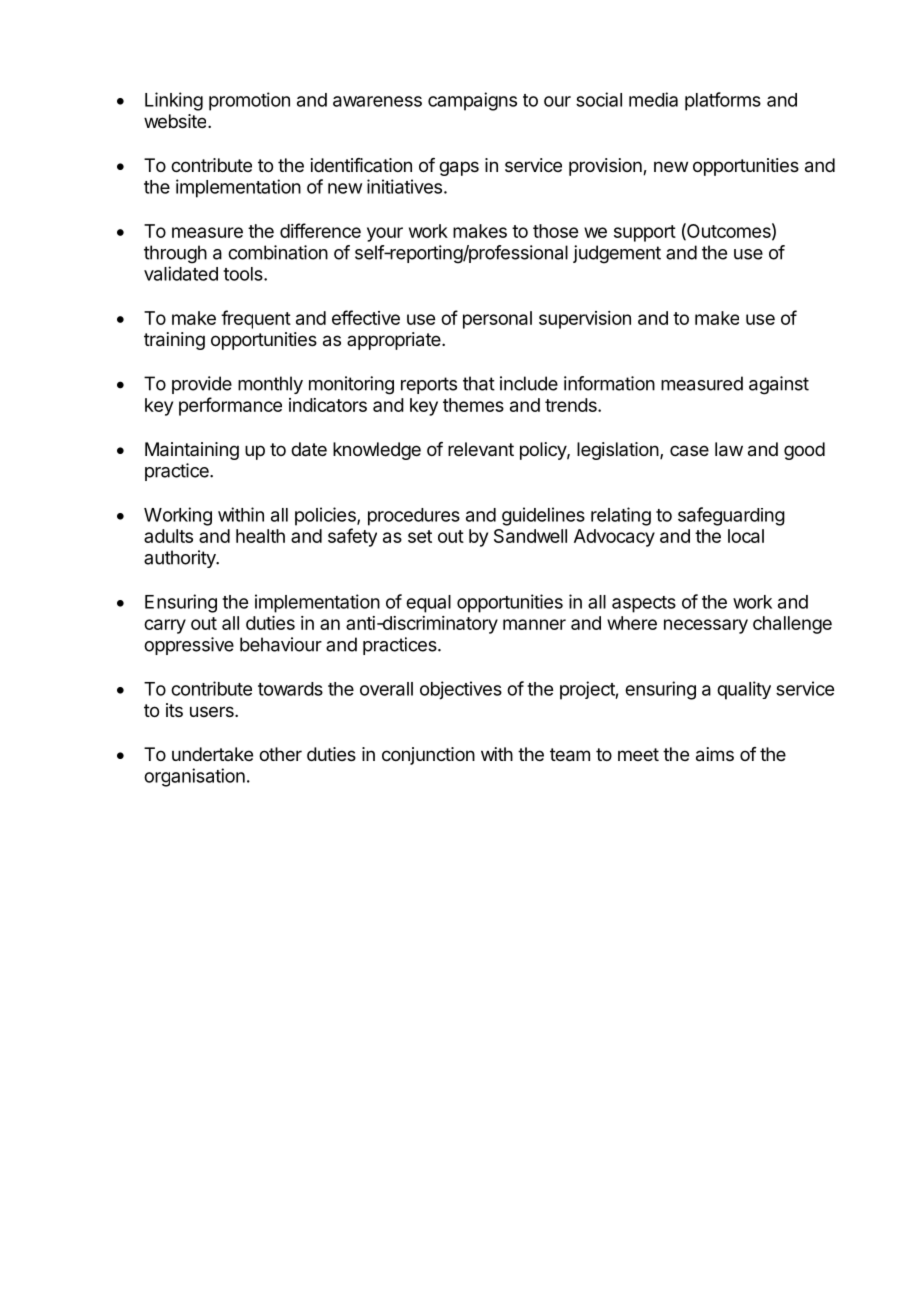 This screenshot has width=924, height=1308. I want to click on campaigns, so click(472, 101).
